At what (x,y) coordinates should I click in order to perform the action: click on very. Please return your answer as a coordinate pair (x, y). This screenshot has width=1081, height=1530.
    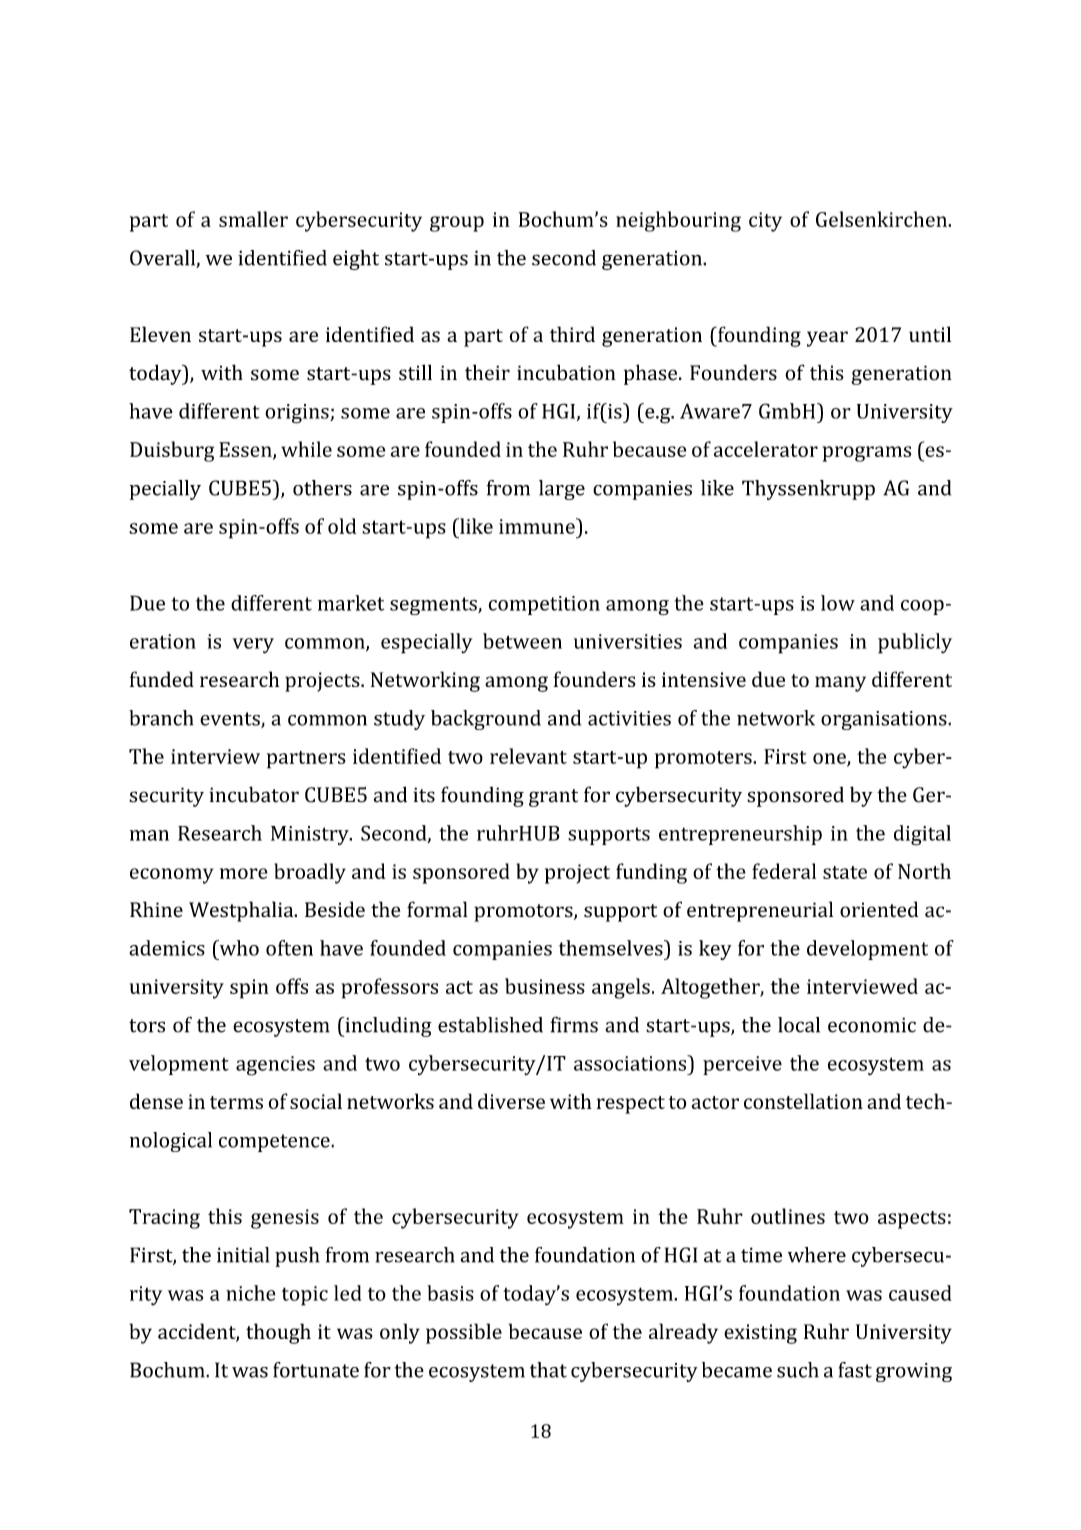
    Looking at the image, I should click on (253, 646).
